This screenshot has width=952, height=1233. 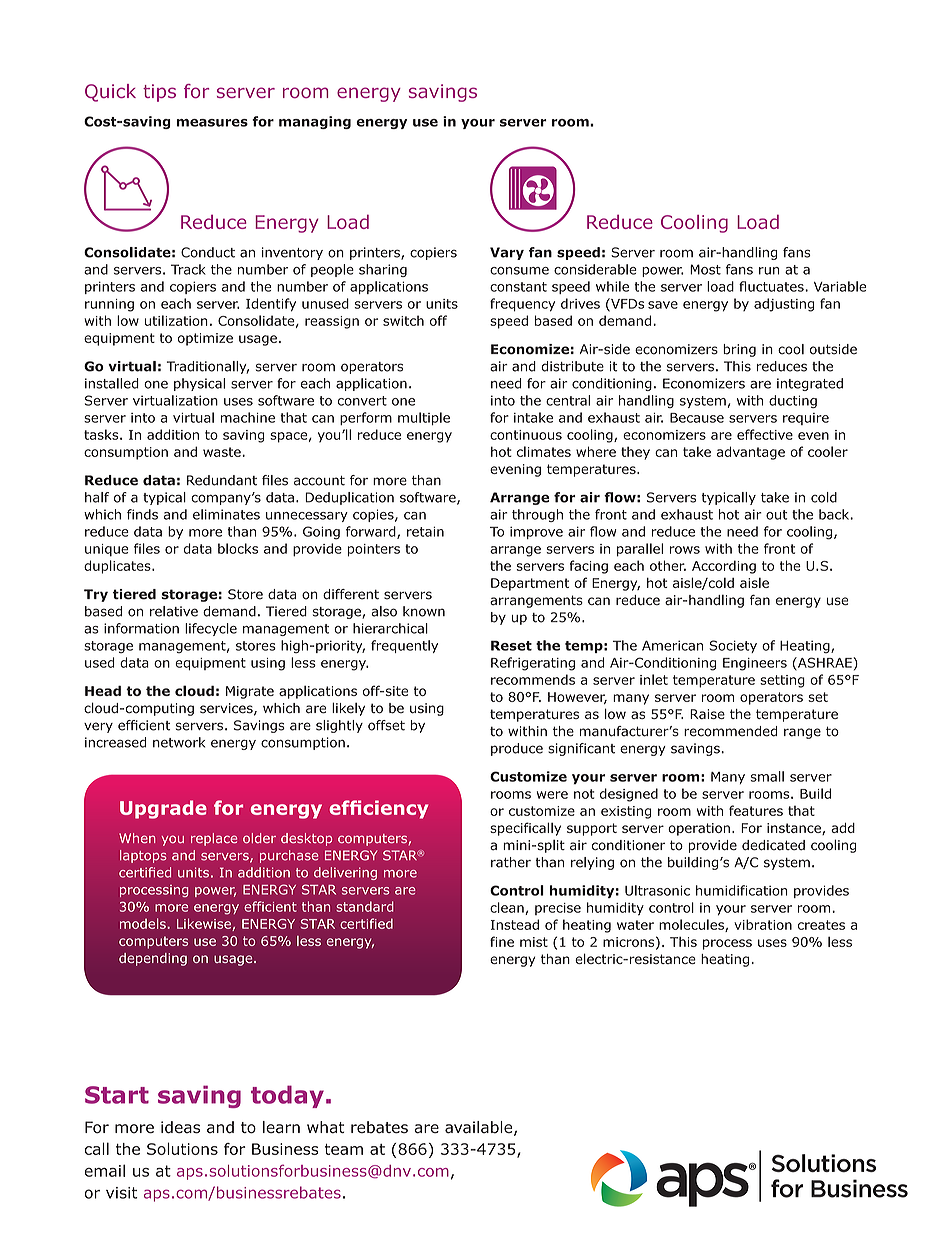 I want to click on measures, so click(x=212, y=123).
